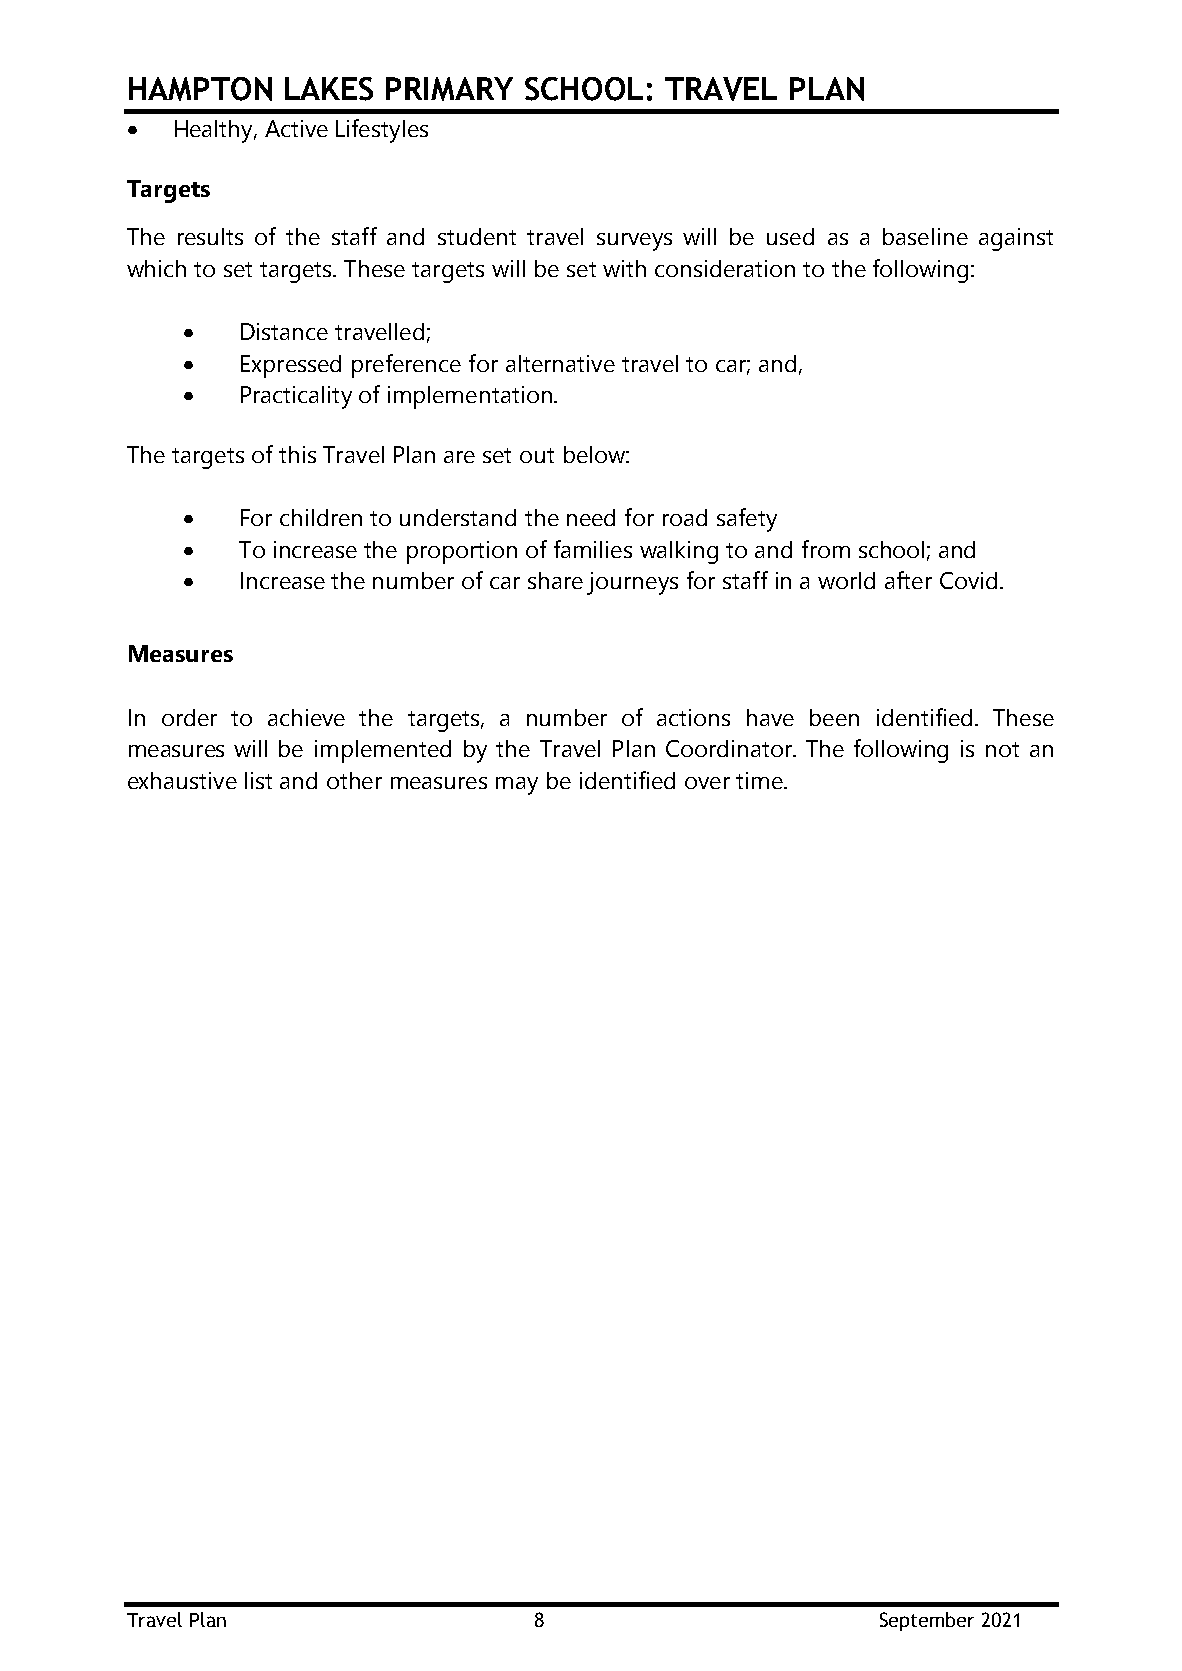  Describe the element at coordinates (354, 780) in the page. I see `other` at that location.
